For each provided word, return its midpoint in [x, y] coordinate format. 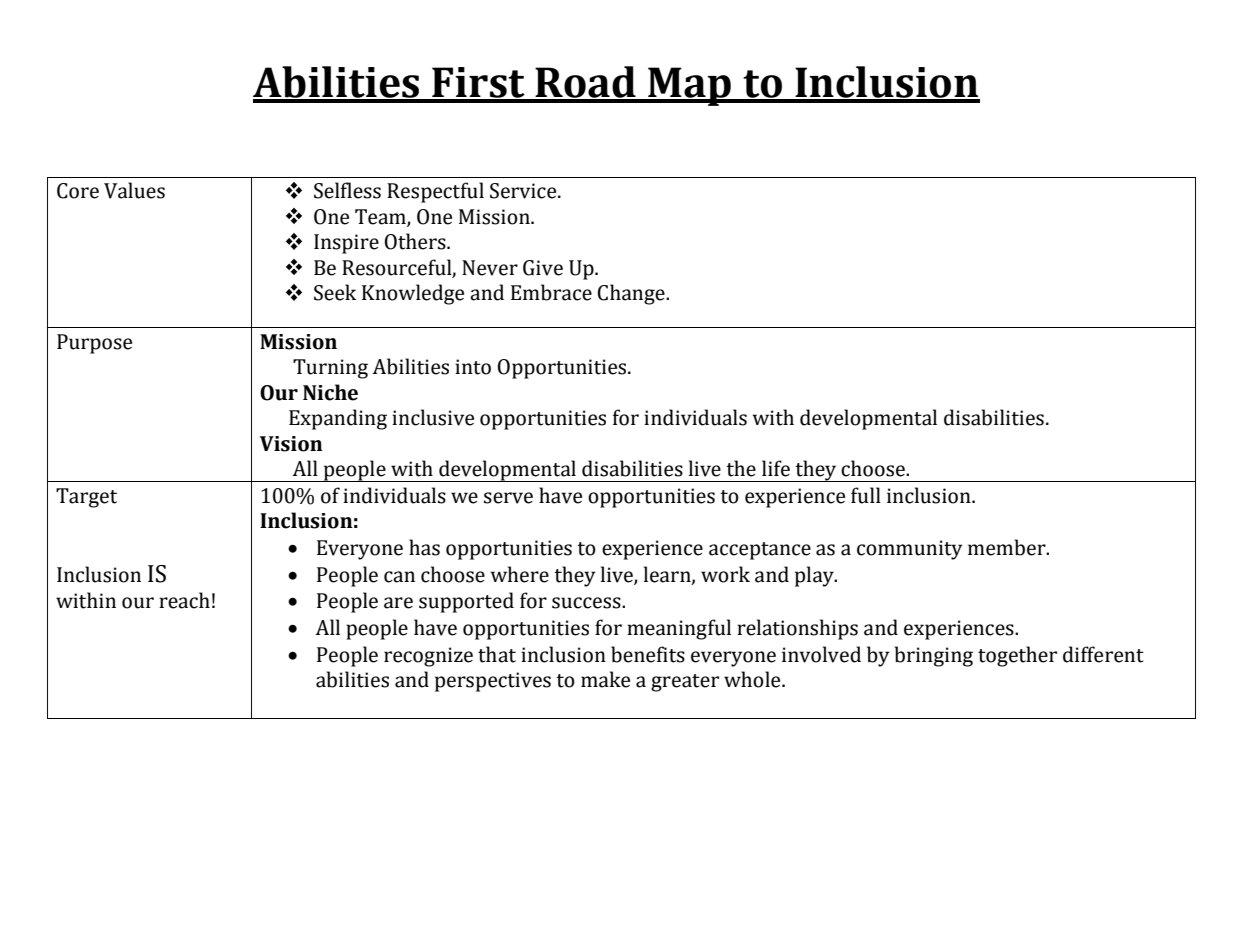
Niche [330, 392]
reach [184, 600]
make [605, 679]
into [473, 367]
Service [524, 191]
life [776, 468]
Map [689, 86]
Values [134, 190]
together [1017, 656]
